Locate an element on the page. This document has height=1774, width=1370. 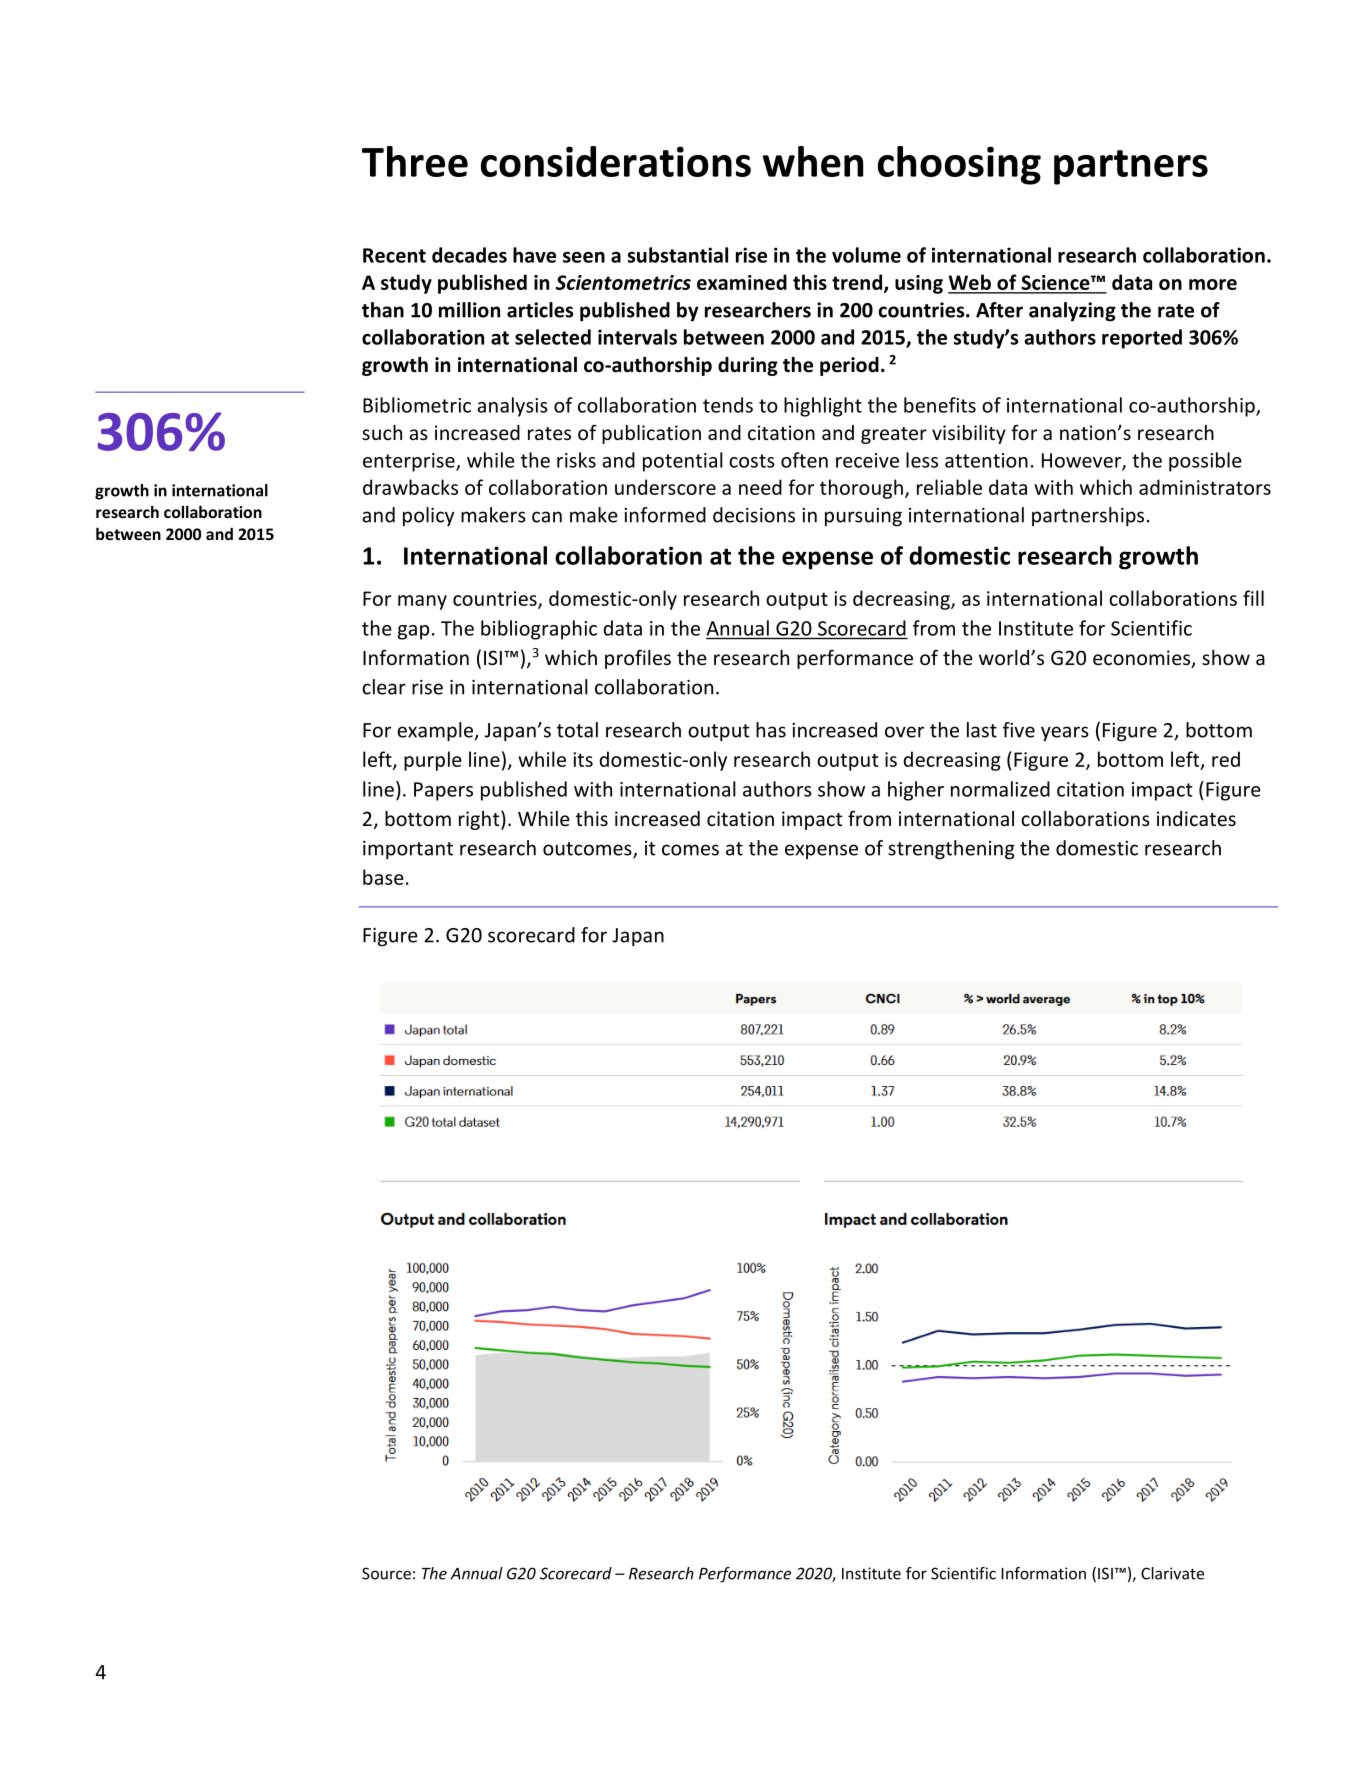
more is located at coordinates (1213, 284).
